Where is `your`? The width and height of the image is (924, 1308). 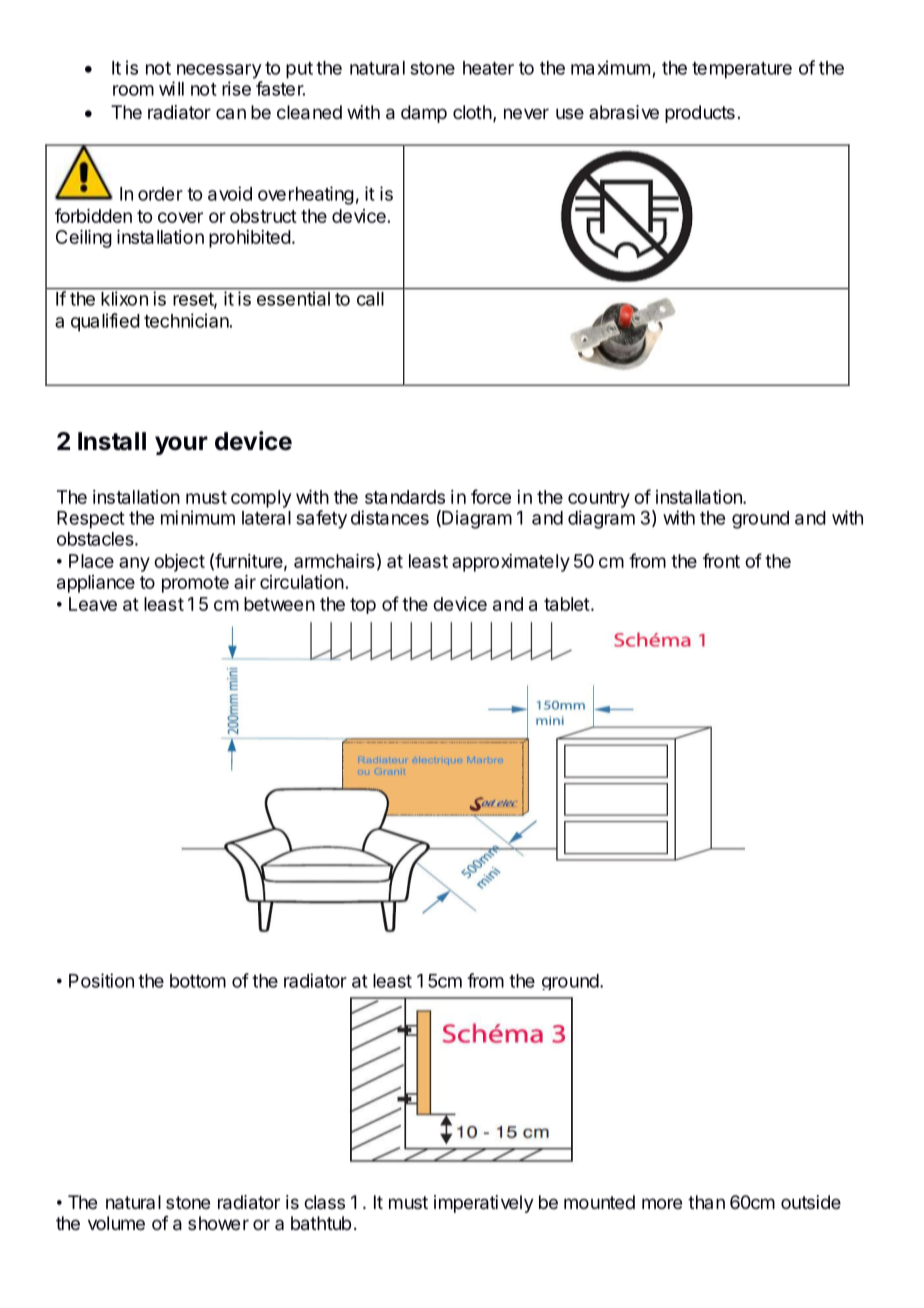
your is located at coordinates (181, 445).
